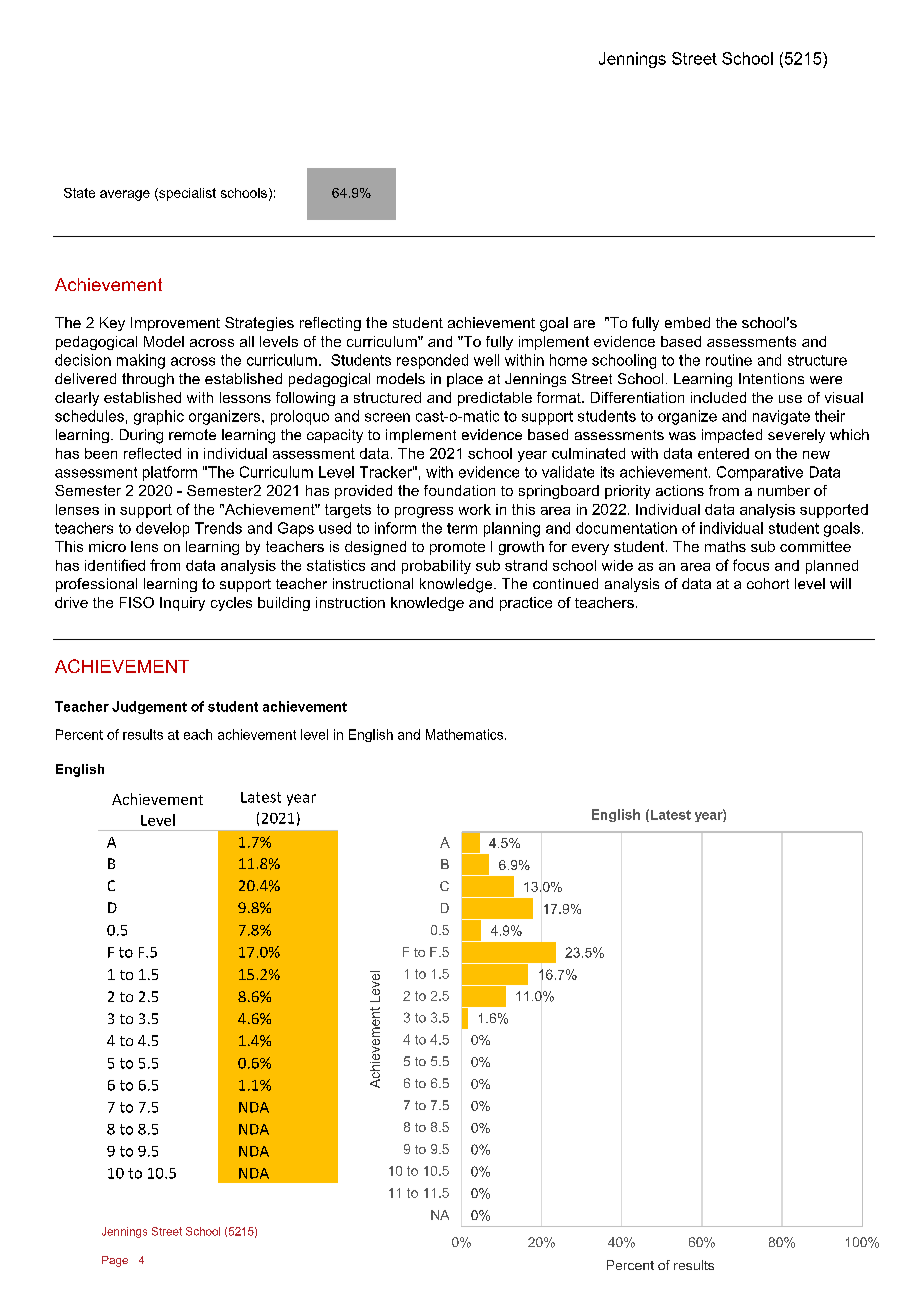 The height and width of the image is (1308, 924). I want to click on will, so click(840, 583).
